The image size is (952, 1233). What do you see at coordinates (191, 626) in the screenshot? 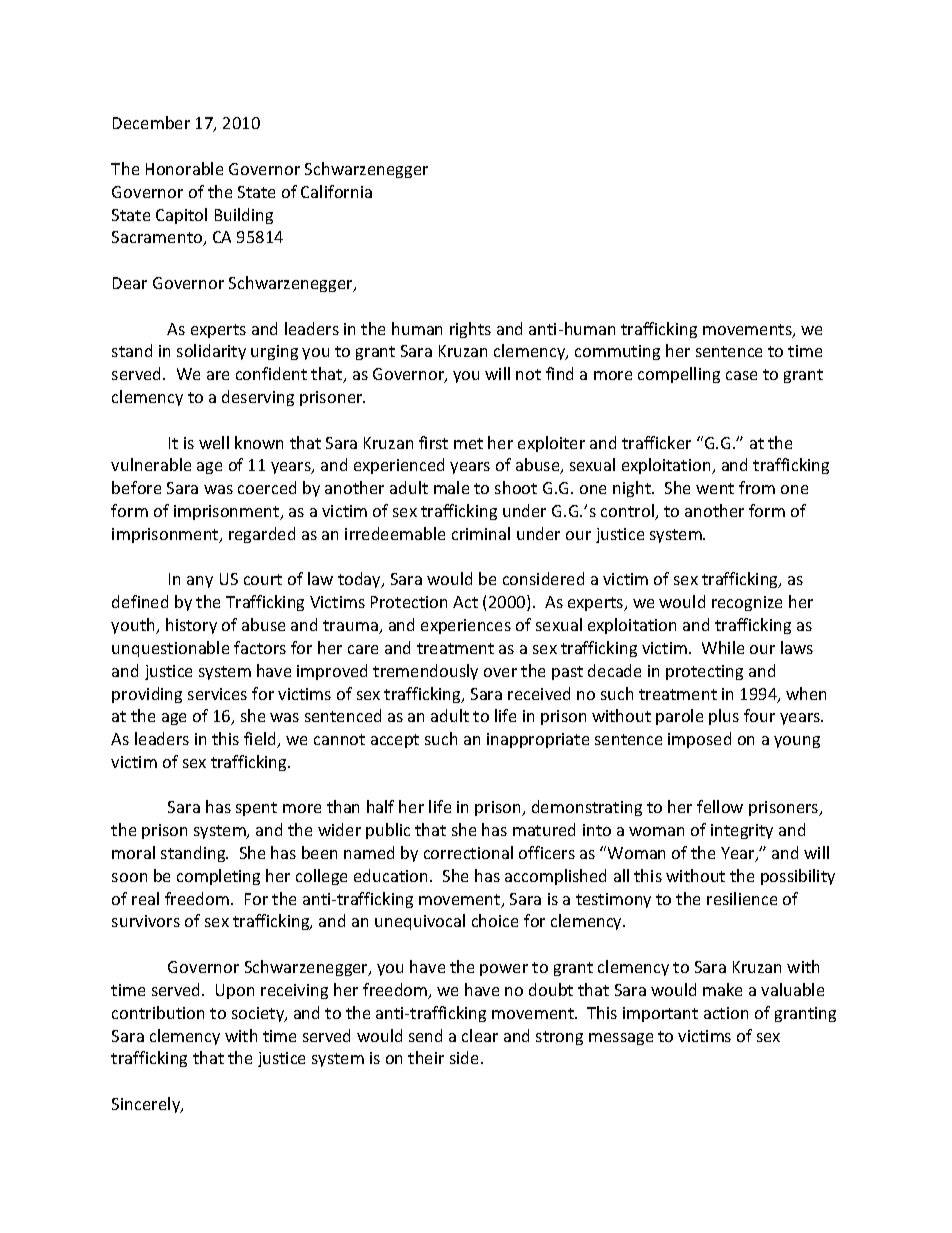
I see `history` at bounding box center [191, 626].
